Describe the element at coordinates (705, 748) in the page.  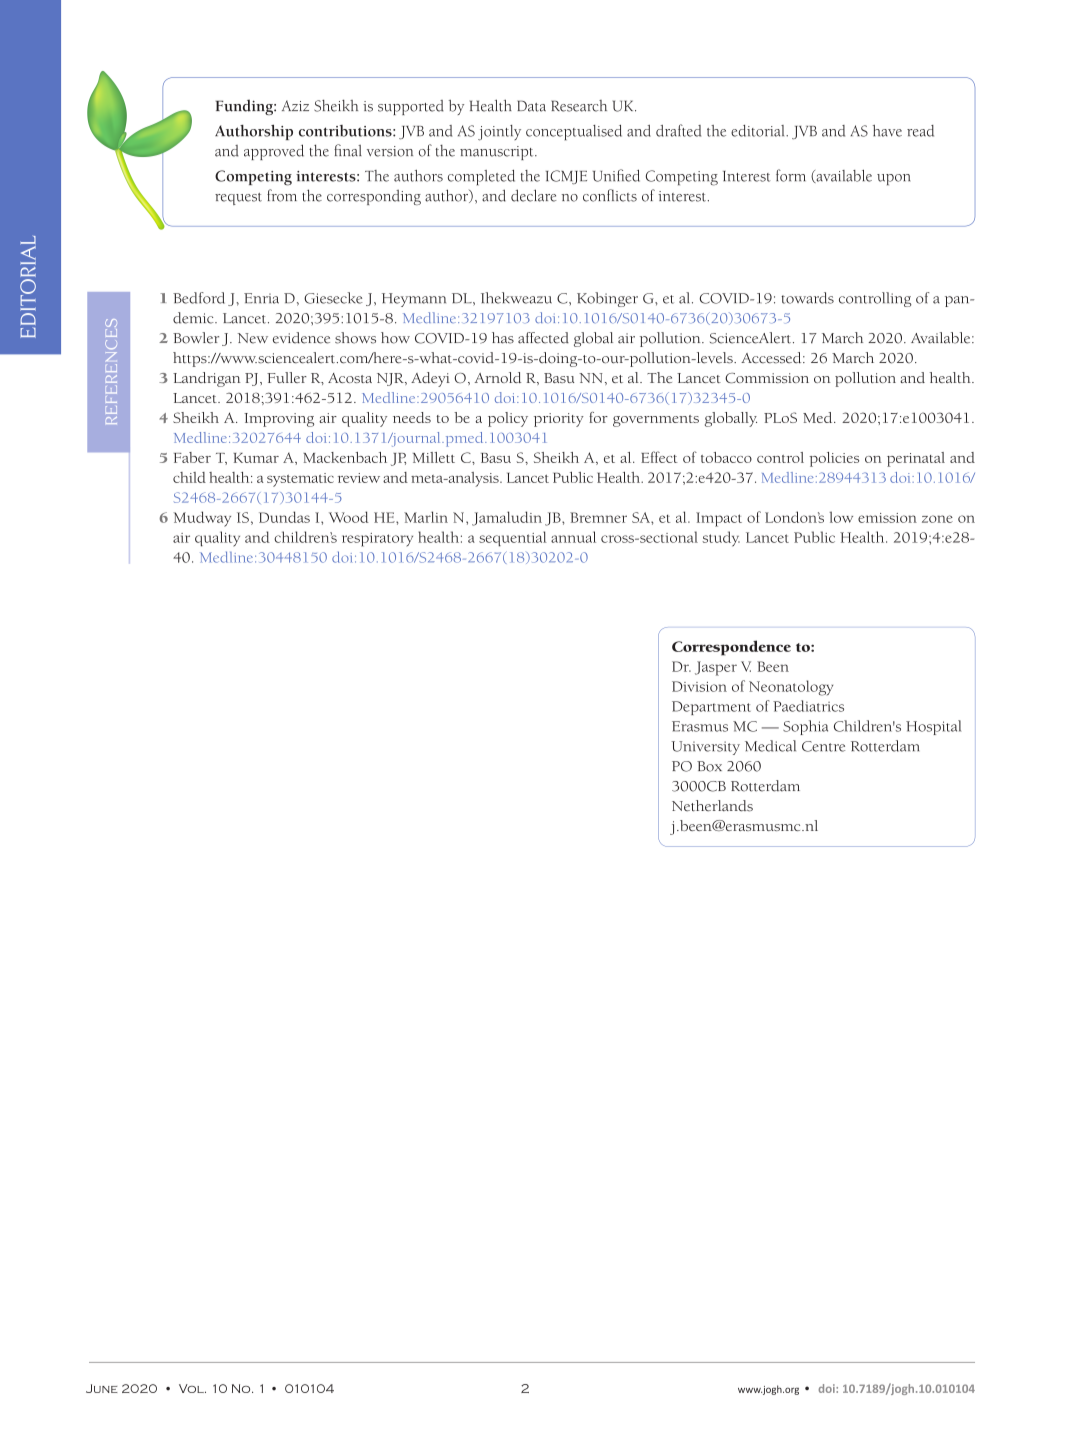
I see `University` at that location.
